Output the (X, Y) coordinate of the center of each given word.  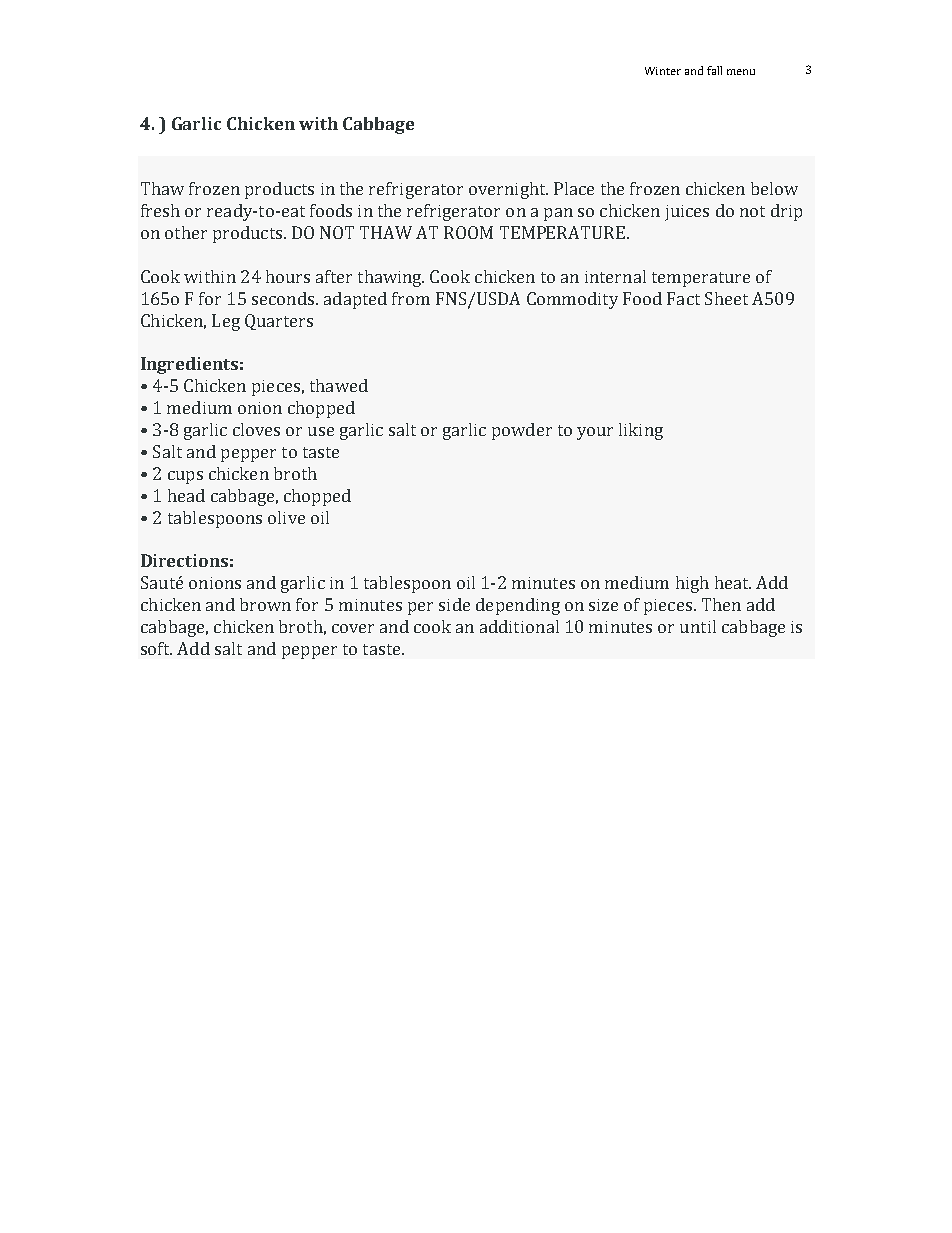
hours (288, 276)
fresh (160, 210)
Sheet (726, 298)
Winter (663, 71)
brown (265, 604)
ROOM (468, 232)
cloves (256, 429)
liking (641, 431)
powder (522, 431)
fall (714, 70)
